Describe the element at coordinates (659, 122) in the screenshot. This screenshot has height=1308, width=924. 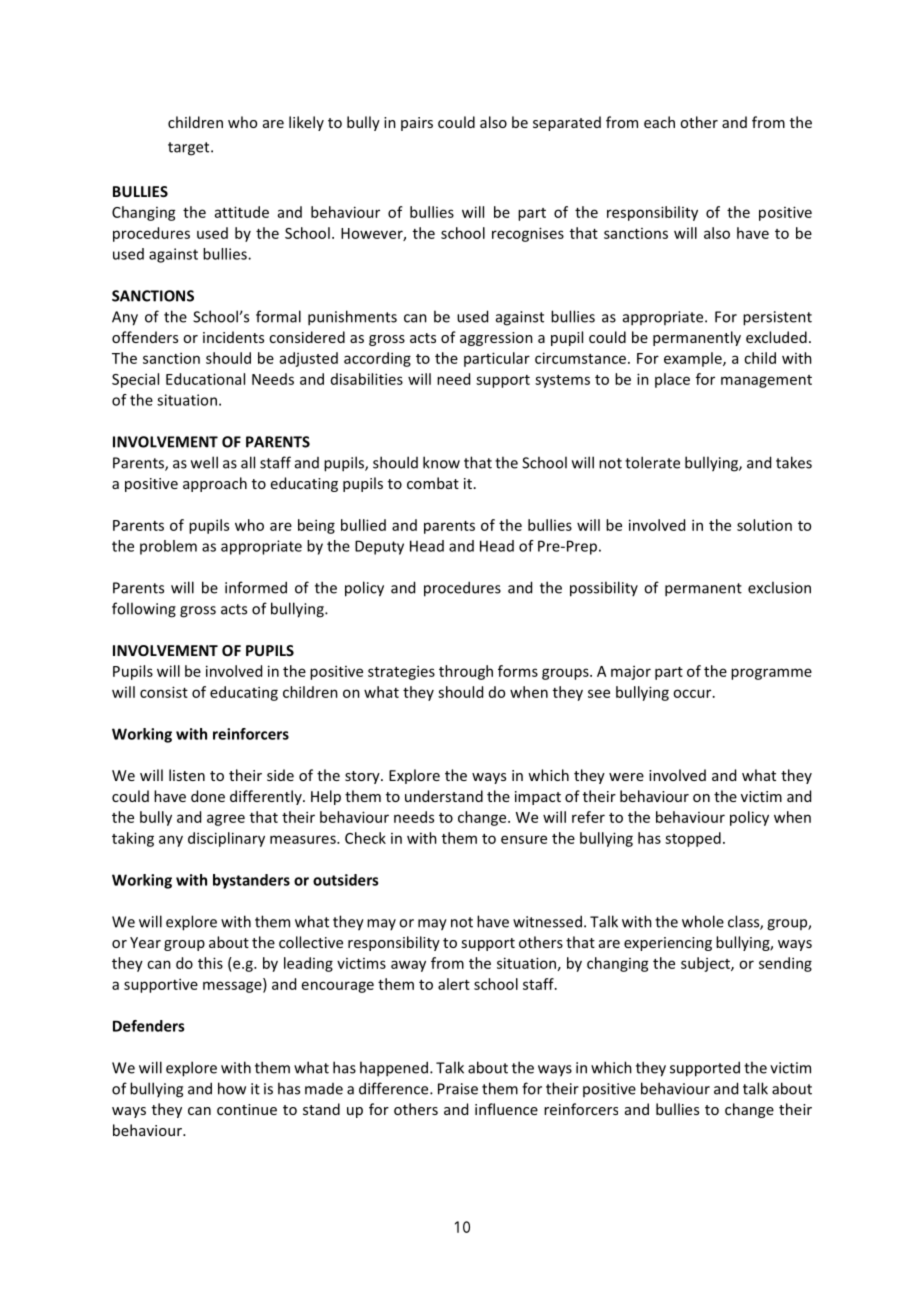
I see `each` at that location.
